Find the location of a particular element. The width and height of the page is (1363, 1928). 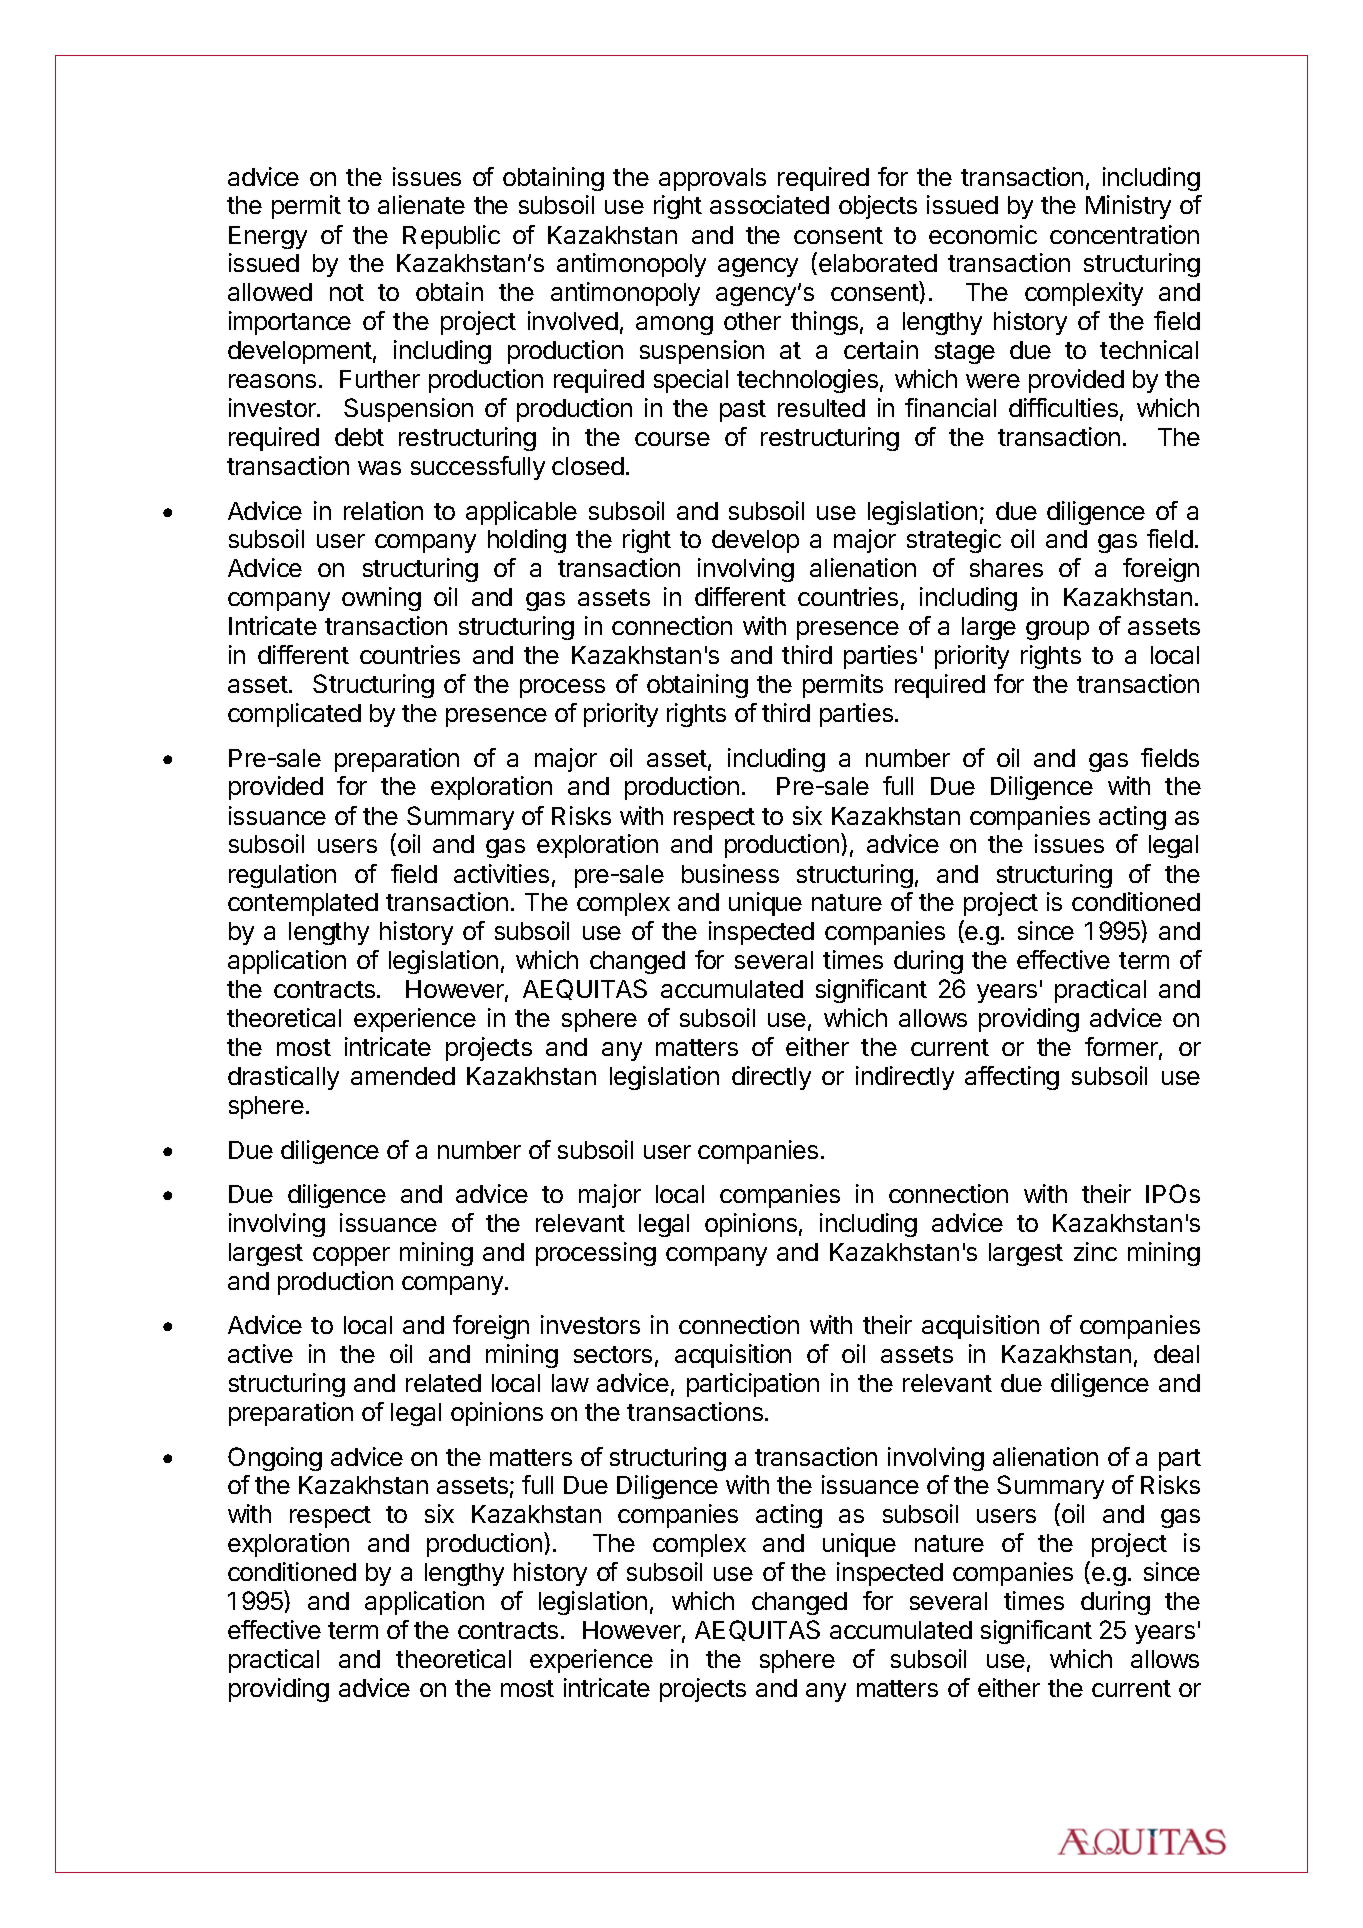

sectors is located at coordinates (613, 1354).
